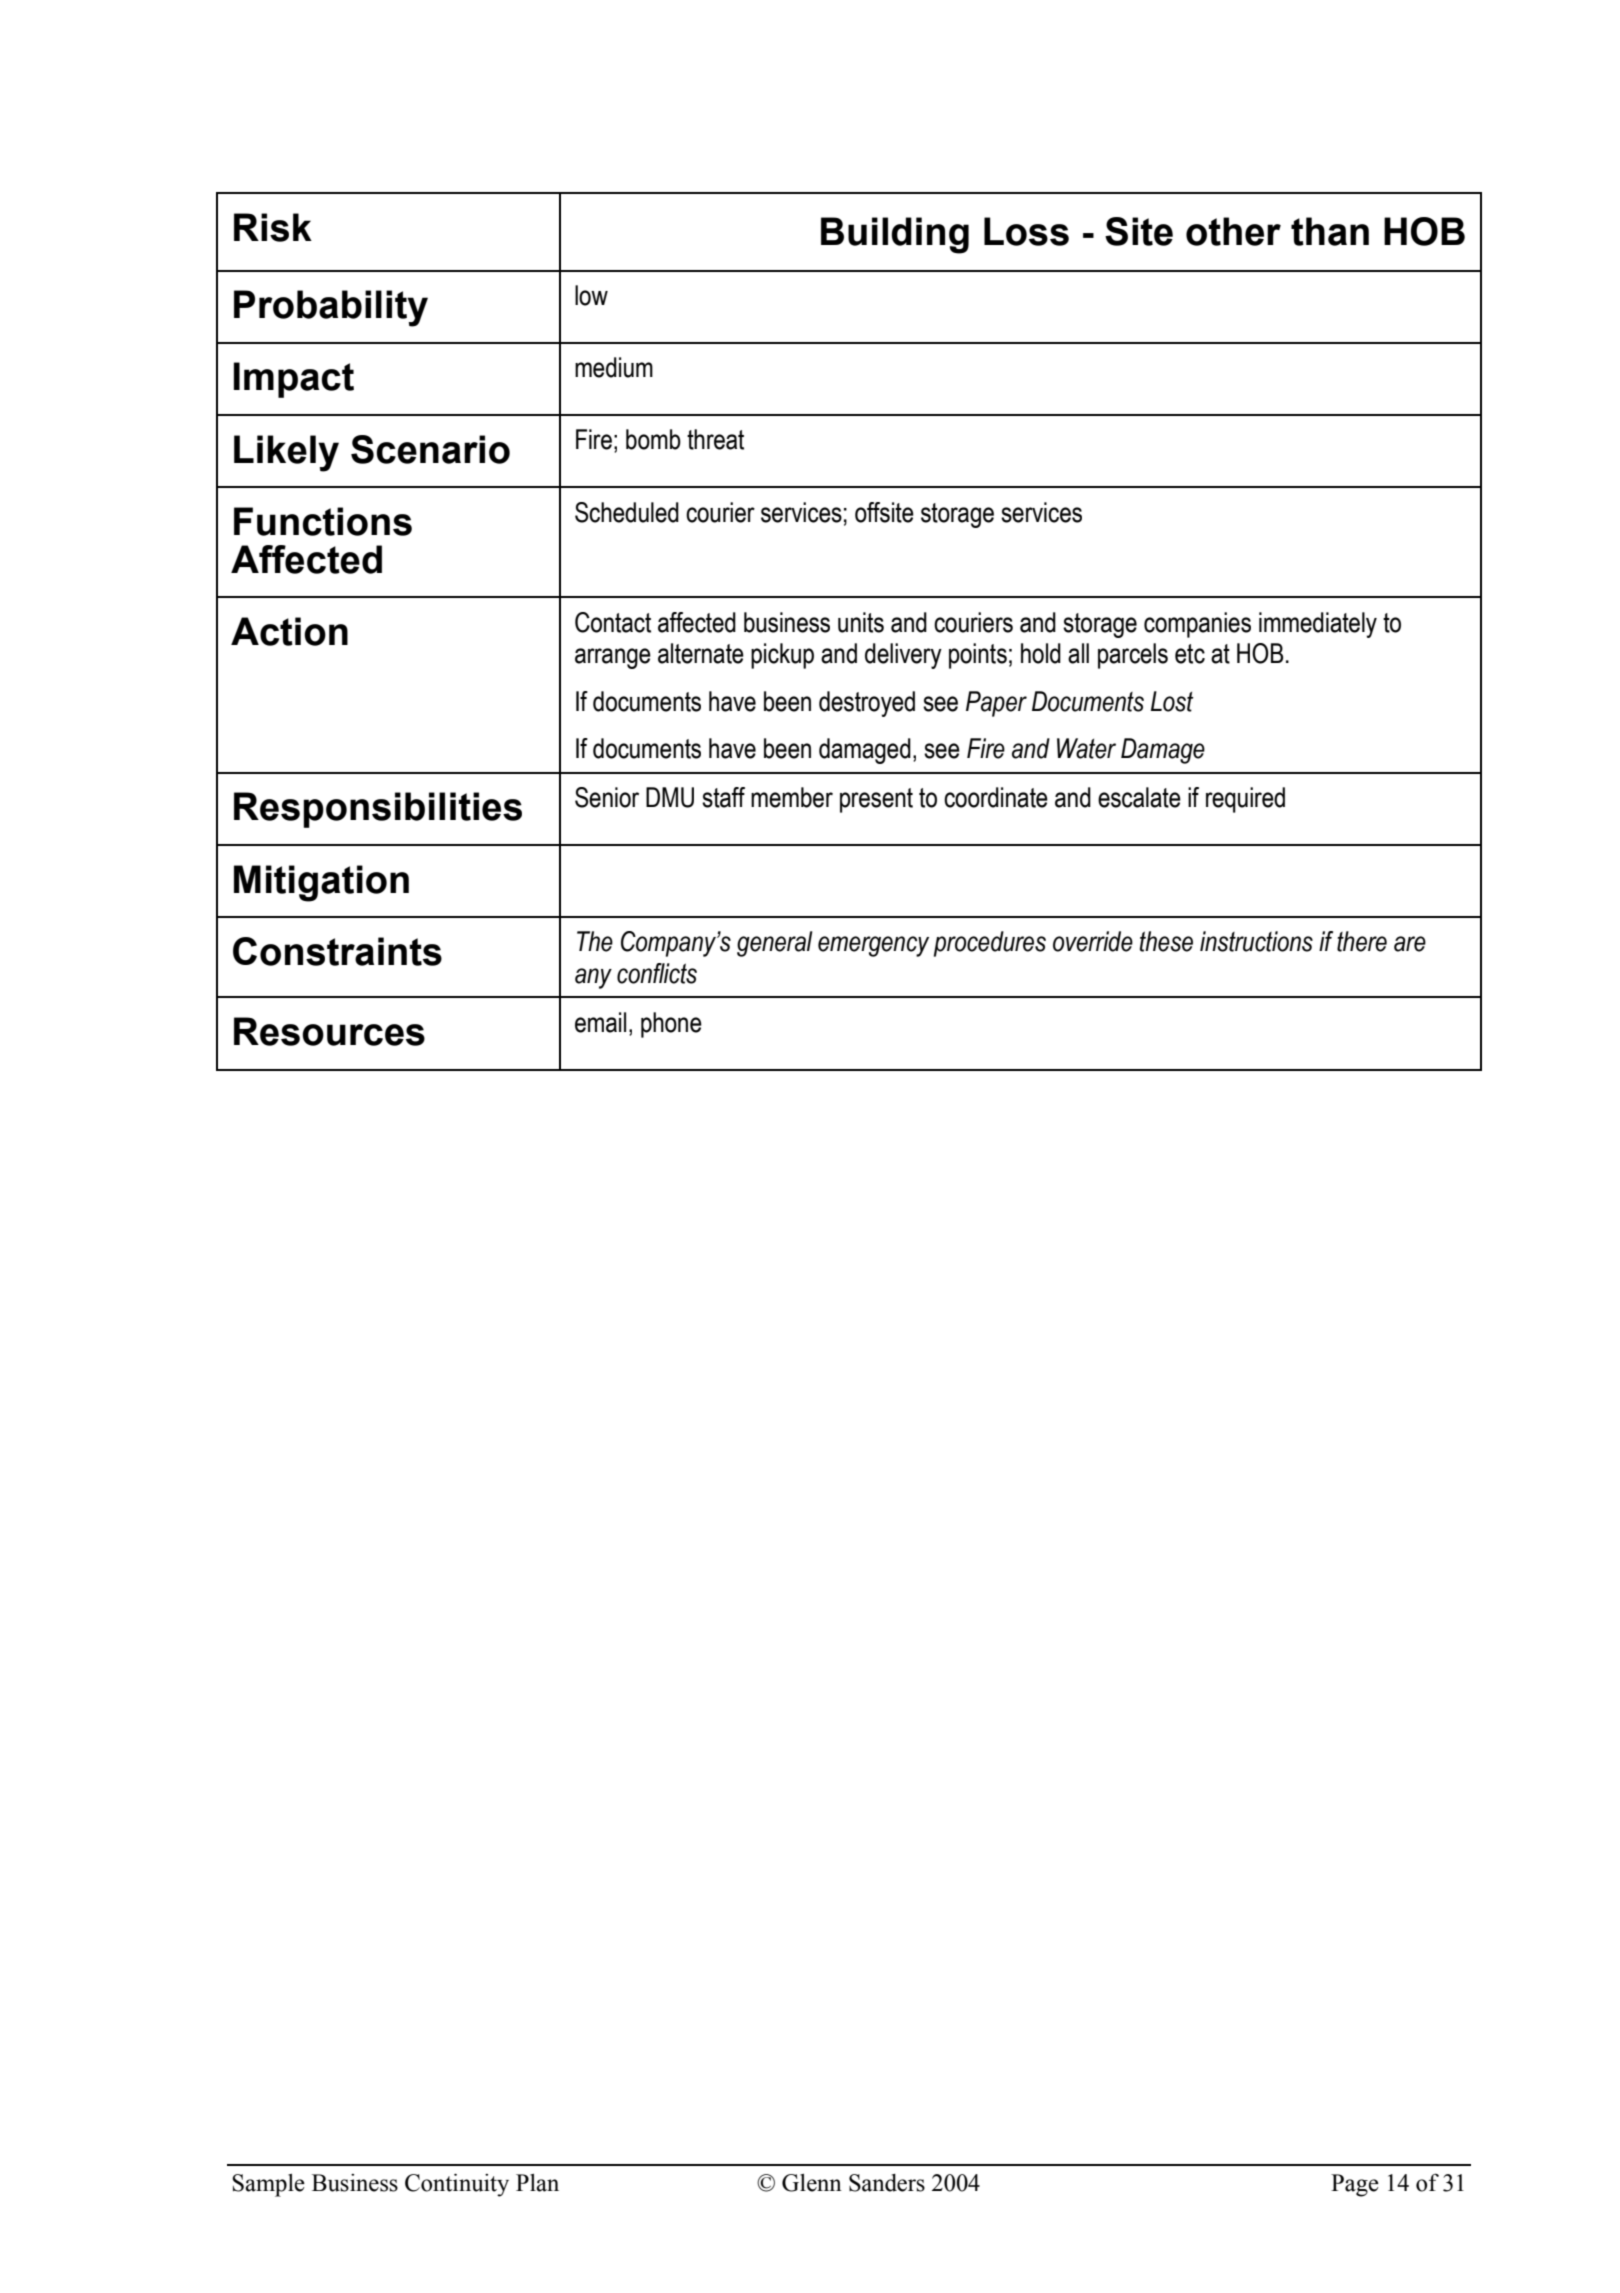 This document has width=1620, height=2293. What do you see at coordinates (1256, 941) in the document?
I see `instructions` at bounding box center [1256, 941].
